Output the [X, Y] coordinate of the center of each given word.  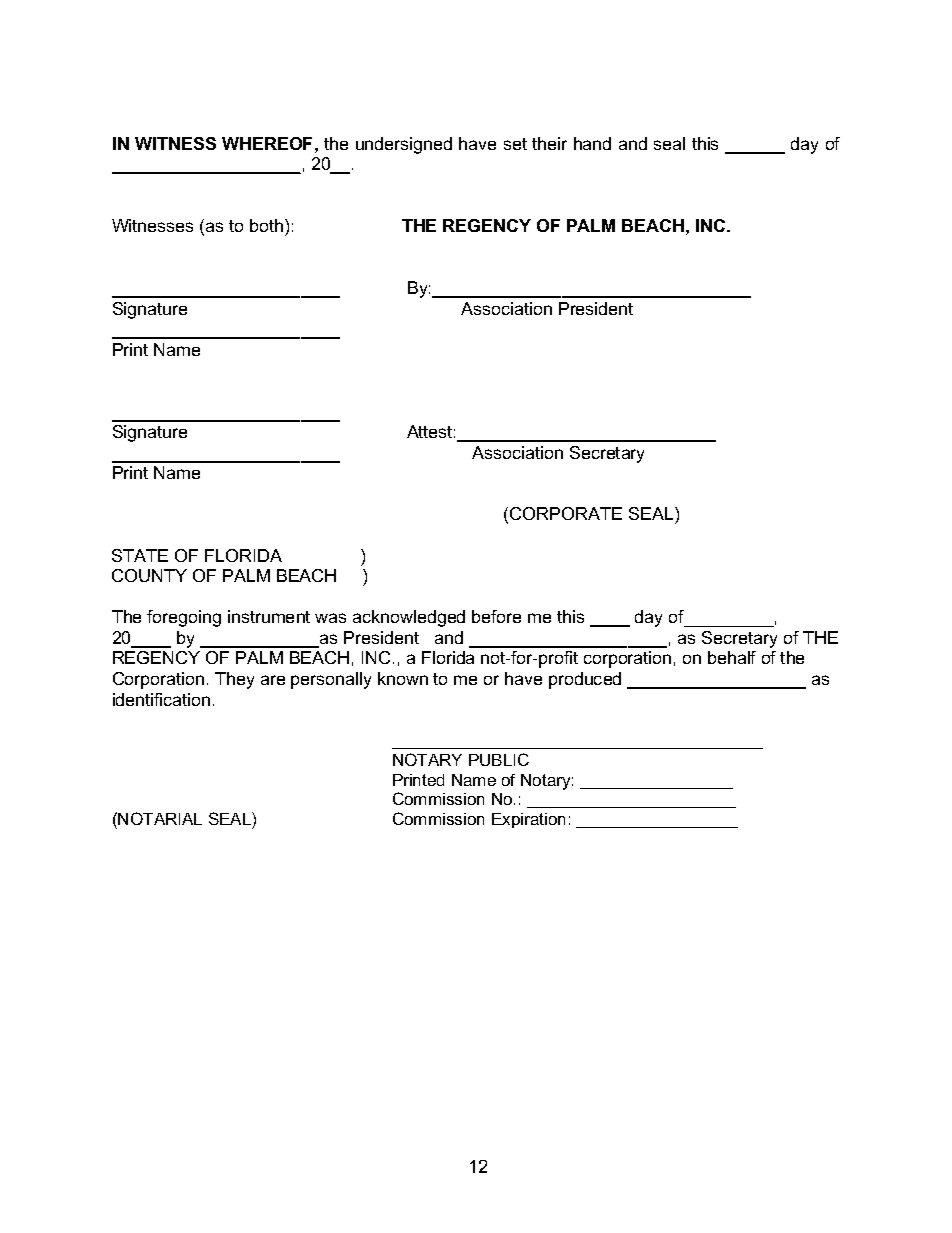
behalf [732, 657]
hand [592, 143]
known [403, 678]
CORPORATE [566, 513]
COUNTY [149, 575]
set [515, 144]
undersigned [404, 145]
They [234, 680]
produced [585, 680]
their [549, 143]
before [496, 616]
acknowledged [409, 618]
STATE [140, 555]
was [330, 618]
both [266, 225]
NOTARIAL [160, 818]
